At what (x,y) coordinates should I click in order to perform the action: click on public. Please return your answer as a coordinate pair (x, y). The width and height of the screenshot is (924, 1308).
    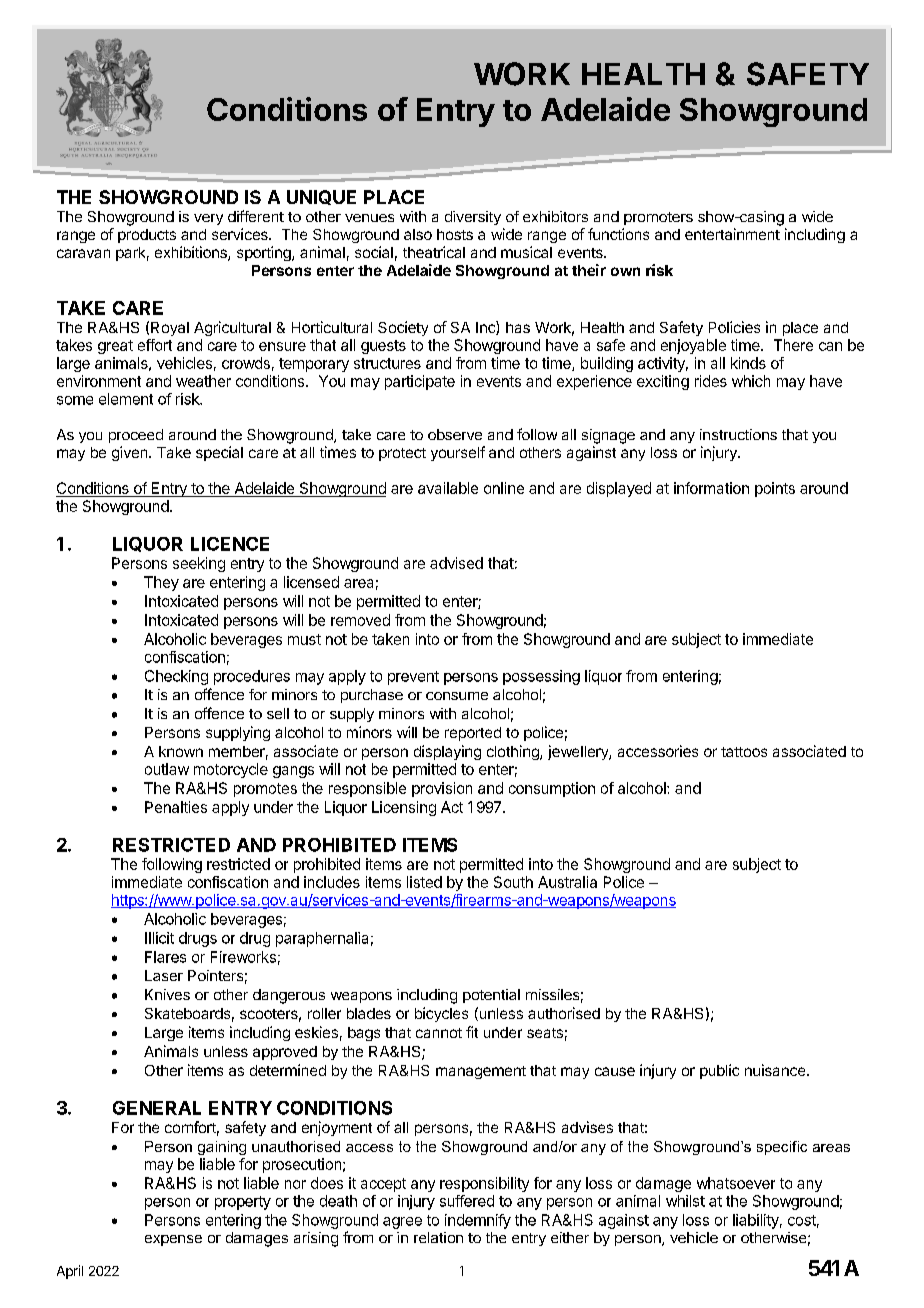
    Looking at the image, I should click on (719, 1071).
